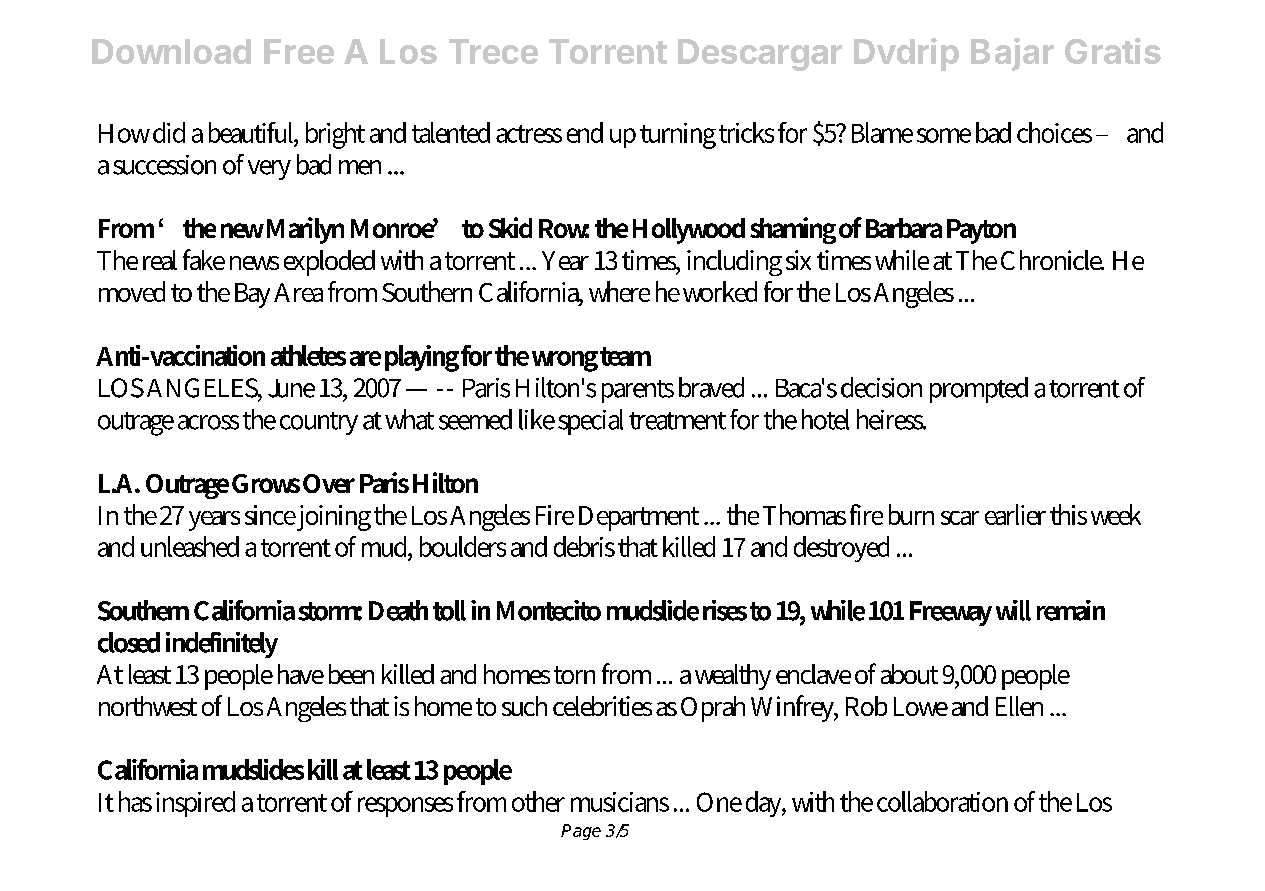  What do you see at coordinates (725, 610) in the document?
I see `rises` at bounding box center [725, 610].
